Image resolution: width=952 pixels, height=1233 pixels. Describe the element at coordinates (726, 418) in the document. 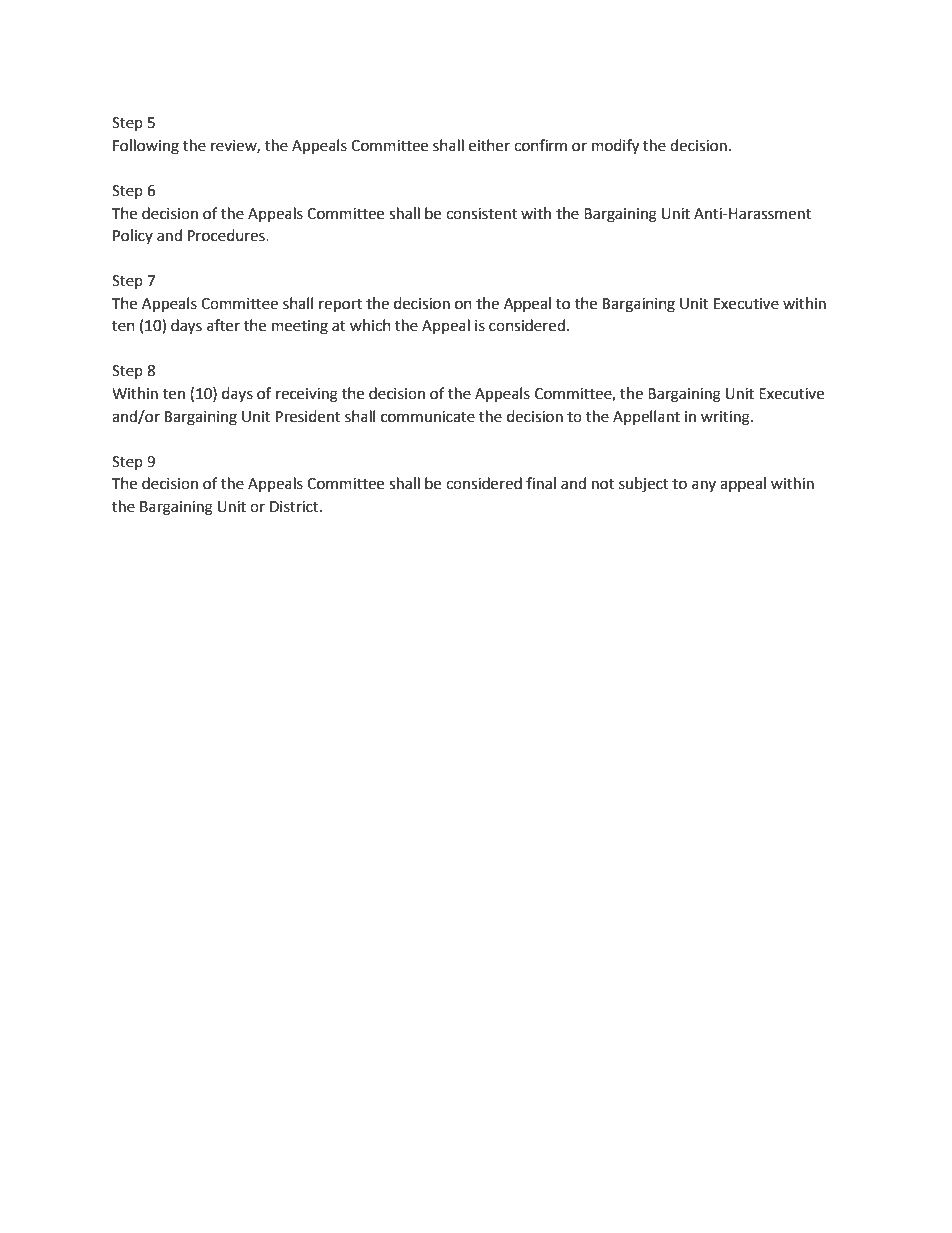

I see `writing` at that location.
